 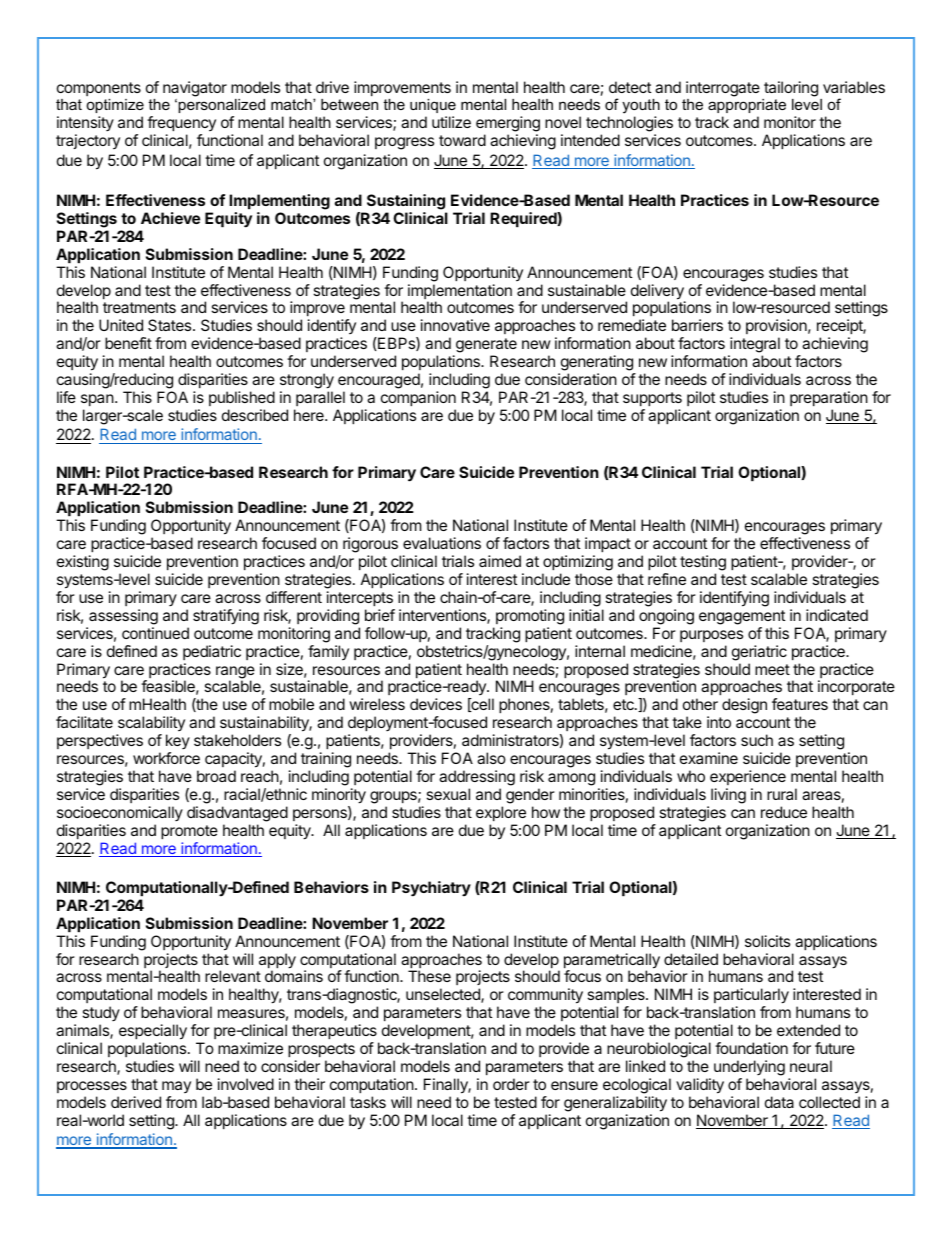 What do you see at coordinates (451, 122) in the screenshot?
I see `utilize` at bounding box center [451, 122].
